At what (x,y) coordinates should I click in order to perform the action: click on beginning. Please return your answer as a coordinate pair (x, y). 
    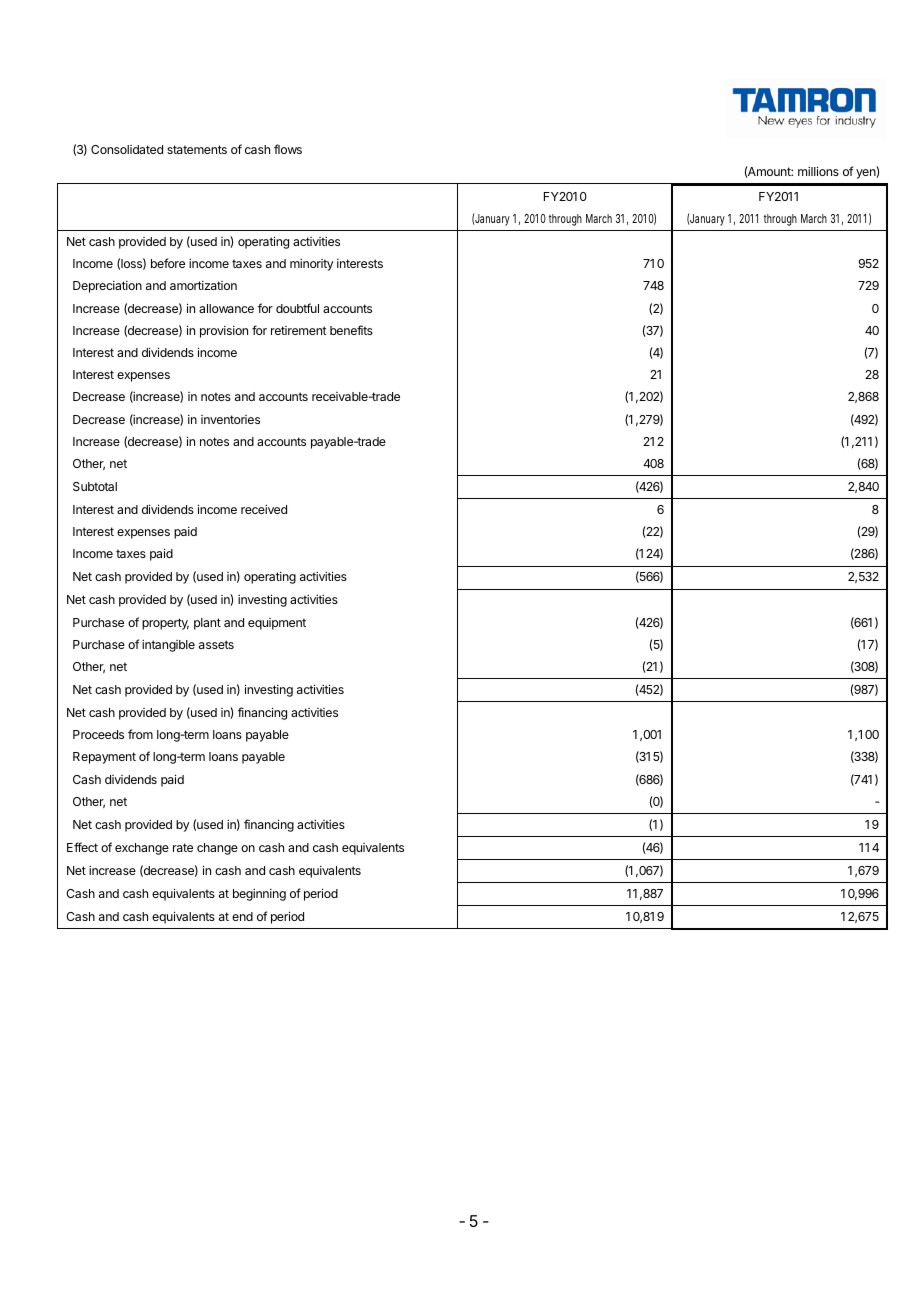
    Looking at the image, I should click on (259, 895).
